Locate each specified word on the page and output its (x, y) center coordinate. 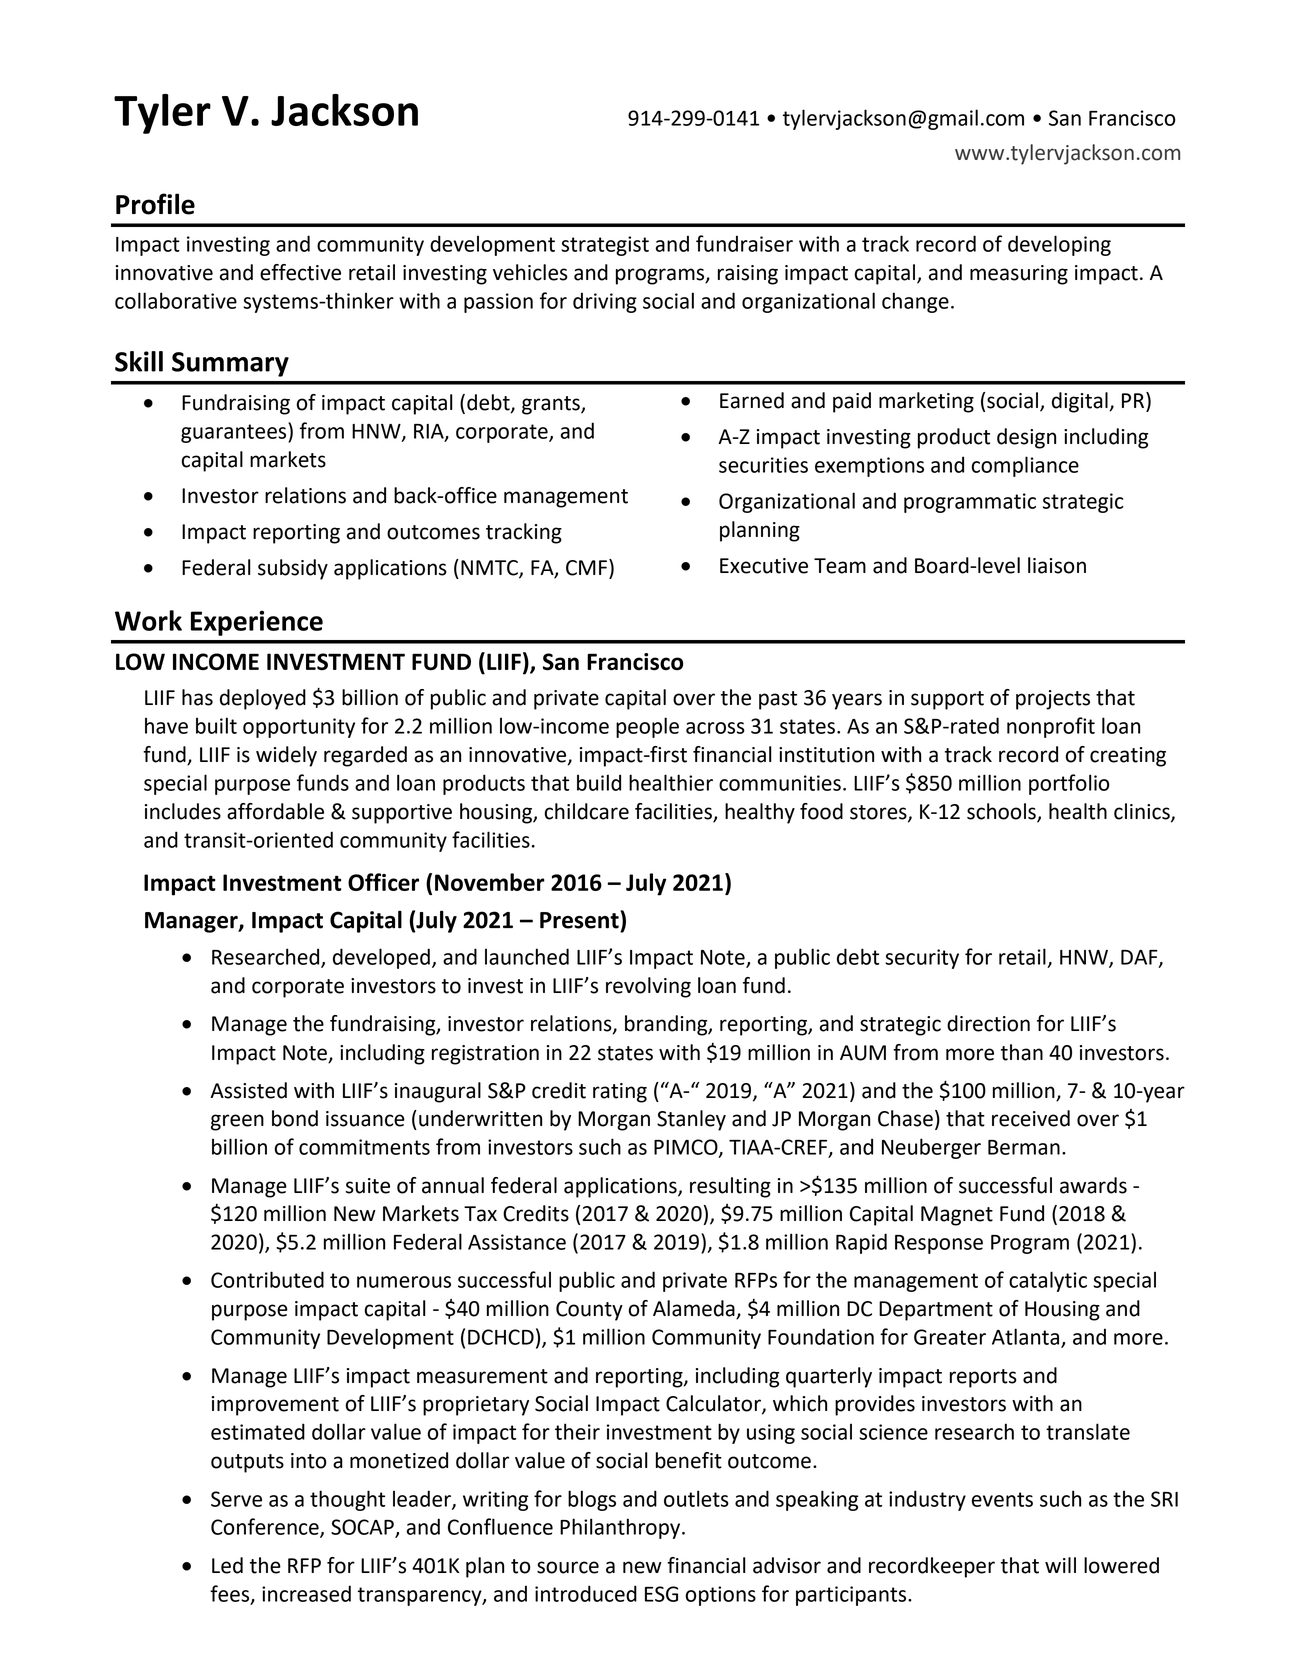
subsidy (293, 569)
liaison (1057, 565)
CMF (586, 568)
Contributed (267, 1279)
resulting (730, 1187)
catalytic (1048, 1281)
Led (227, 1565)
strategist (605, 246)
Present (580, 920)
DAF (1140, 958)
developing (1059, 245)
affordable (275, 811)
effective (300, 272)
